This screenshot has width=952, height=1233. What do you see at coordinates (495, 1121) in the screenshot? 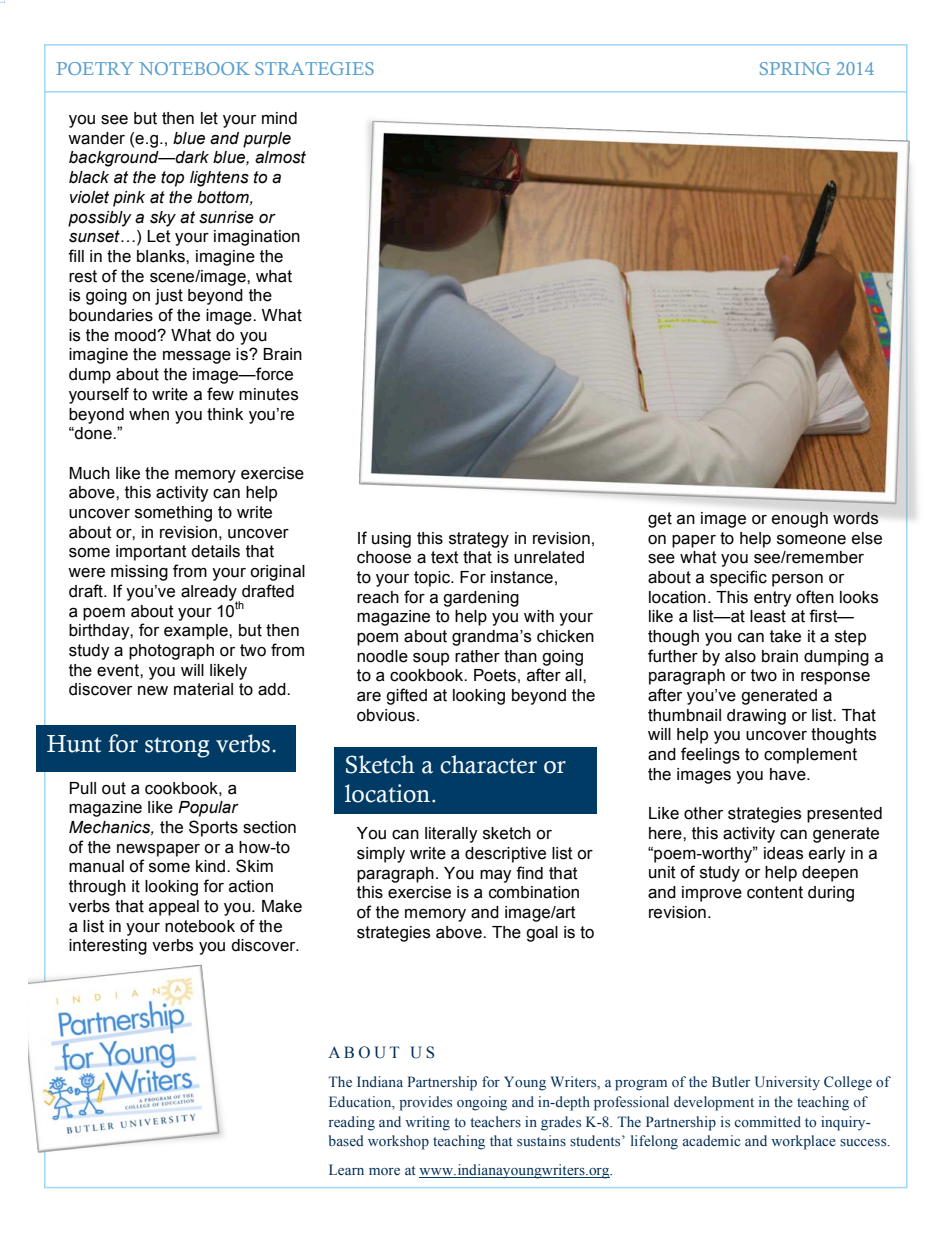
I see `teachers` at bounding box center [495, 1121].
